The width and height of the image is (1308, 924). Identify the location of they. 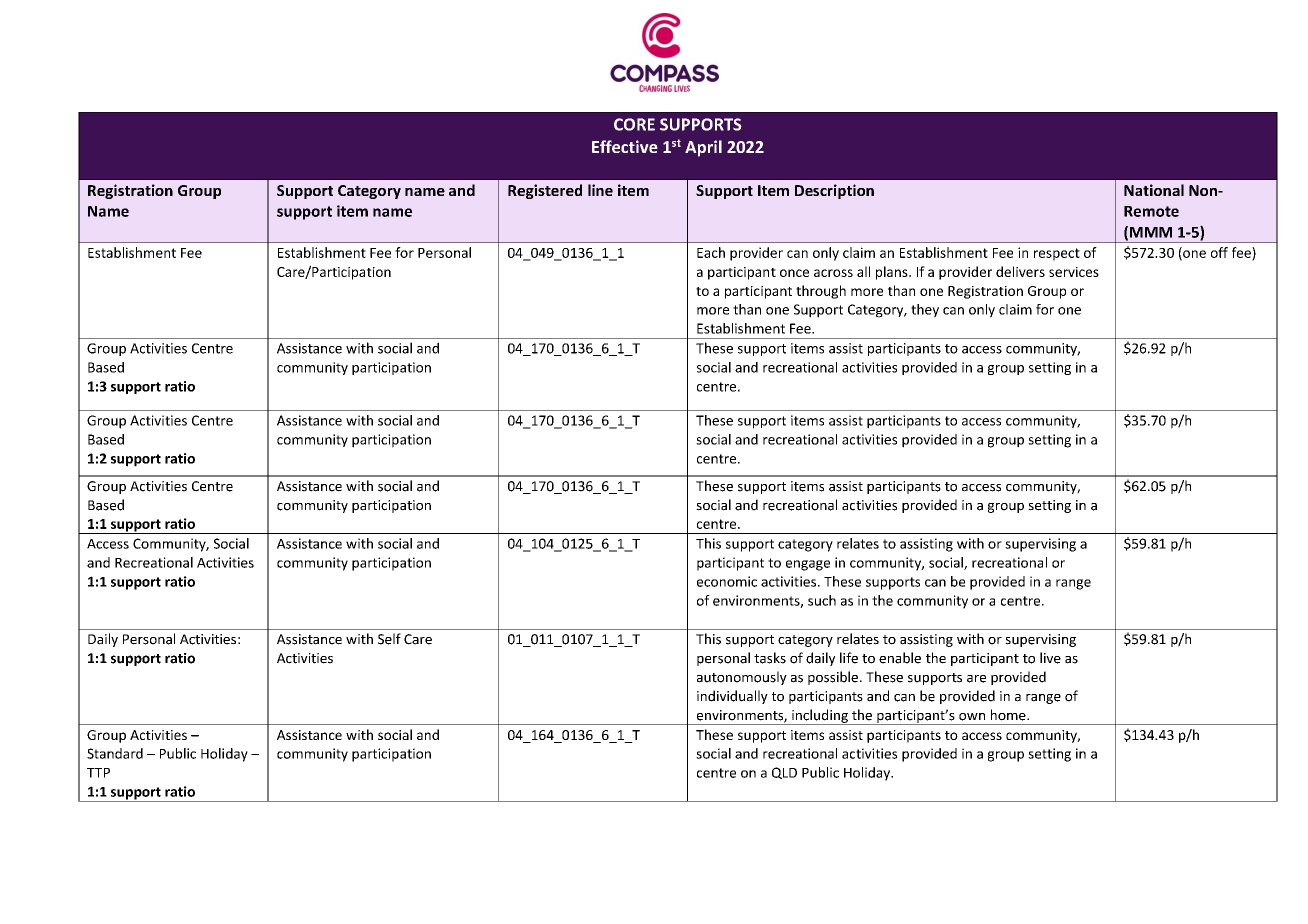
(925, 311).
